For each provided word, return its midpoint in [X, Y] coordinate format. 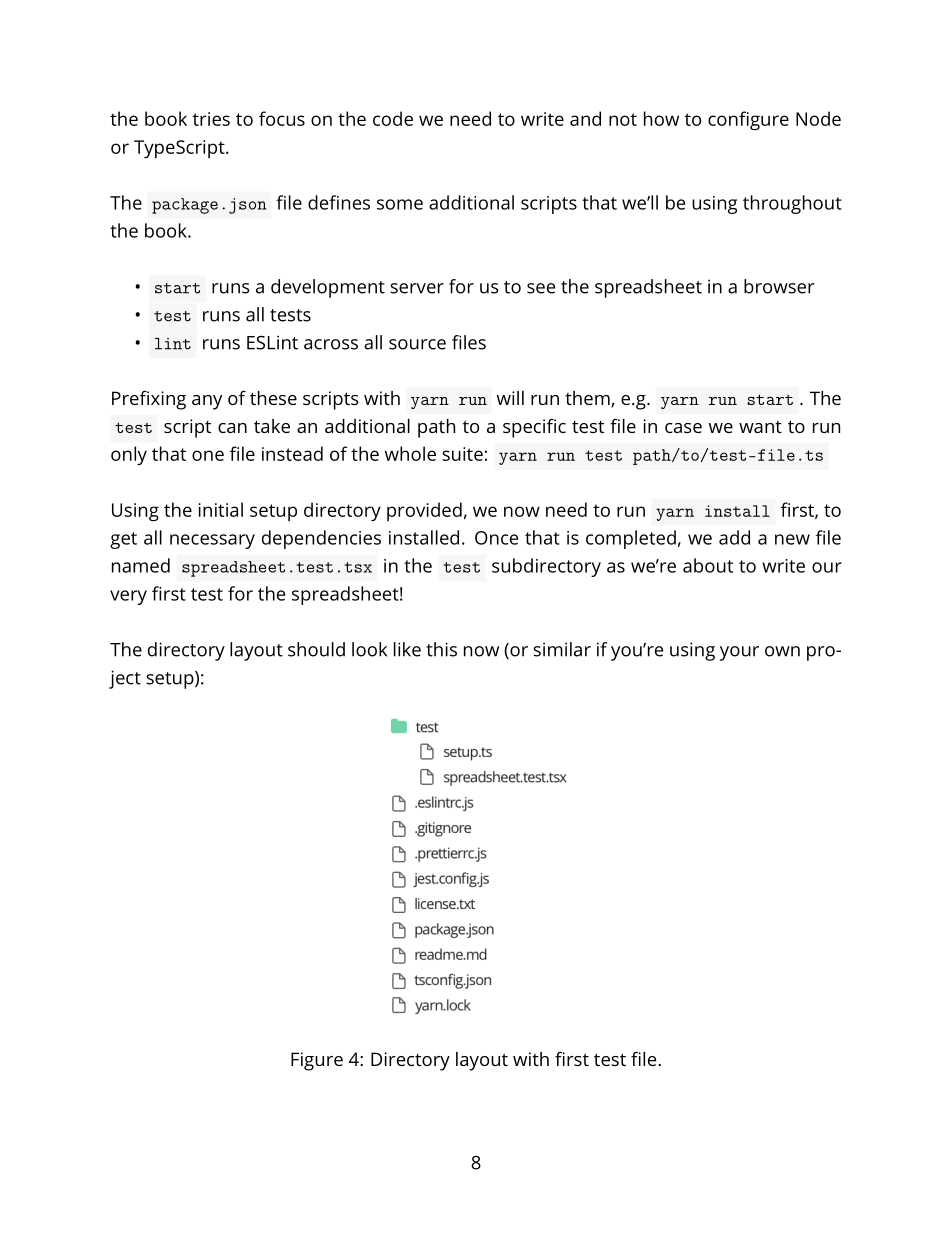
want [760, 427]
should [316, 649]
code [393, 118]
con [724, 120]
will [510, 398]
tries [211, 119]
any [207, 402]
